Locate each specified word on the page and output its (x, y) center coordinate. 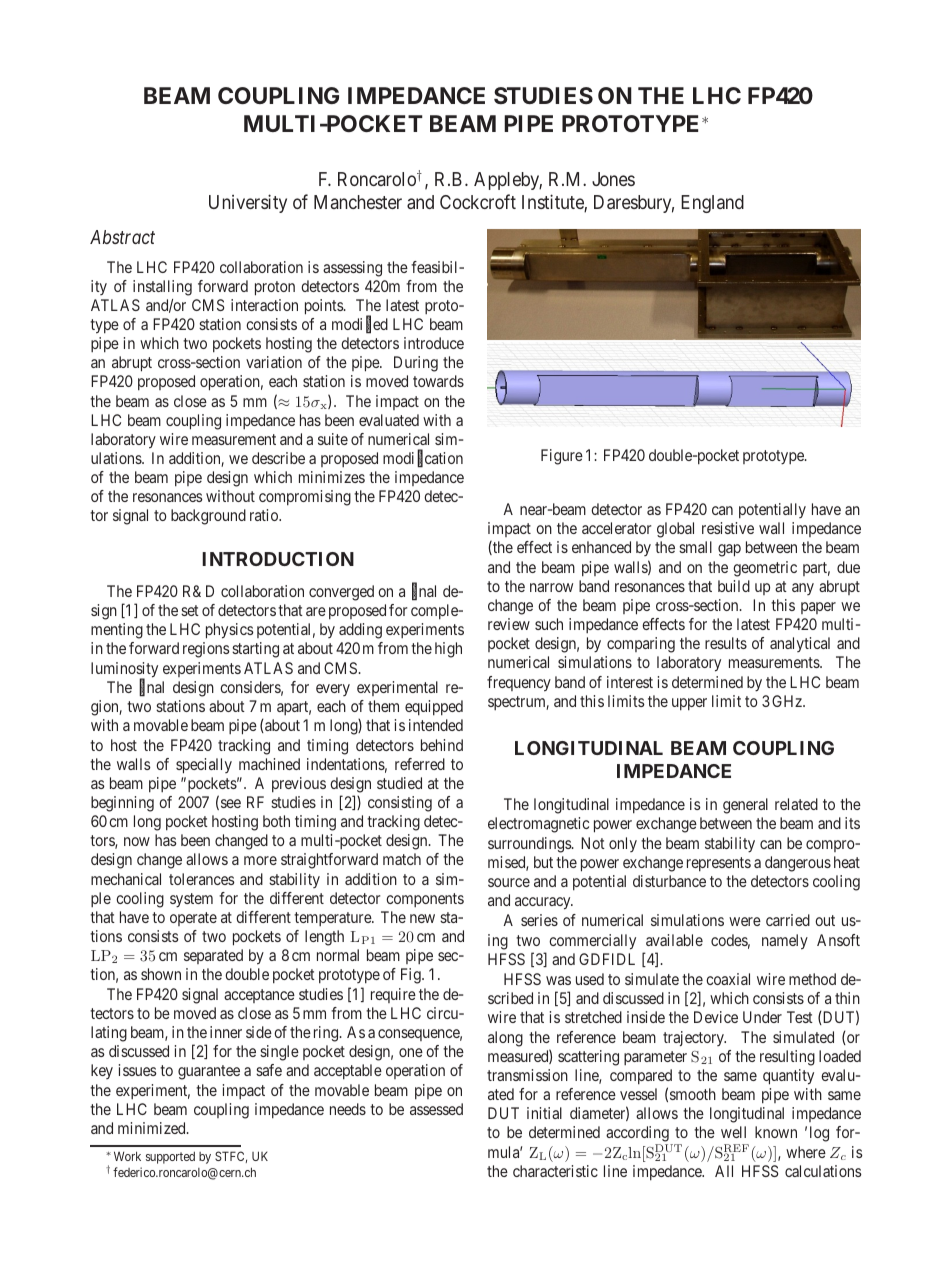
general (745, 806)
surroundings (530, 845)
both (276, 821)
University (248, 203)
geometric (765, 569)
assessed (436, 1109)
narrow (551, 587)
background (208, 517)
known (776, 1132)
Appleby (508, 181)
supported (170, 1157)
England (712, 204)
